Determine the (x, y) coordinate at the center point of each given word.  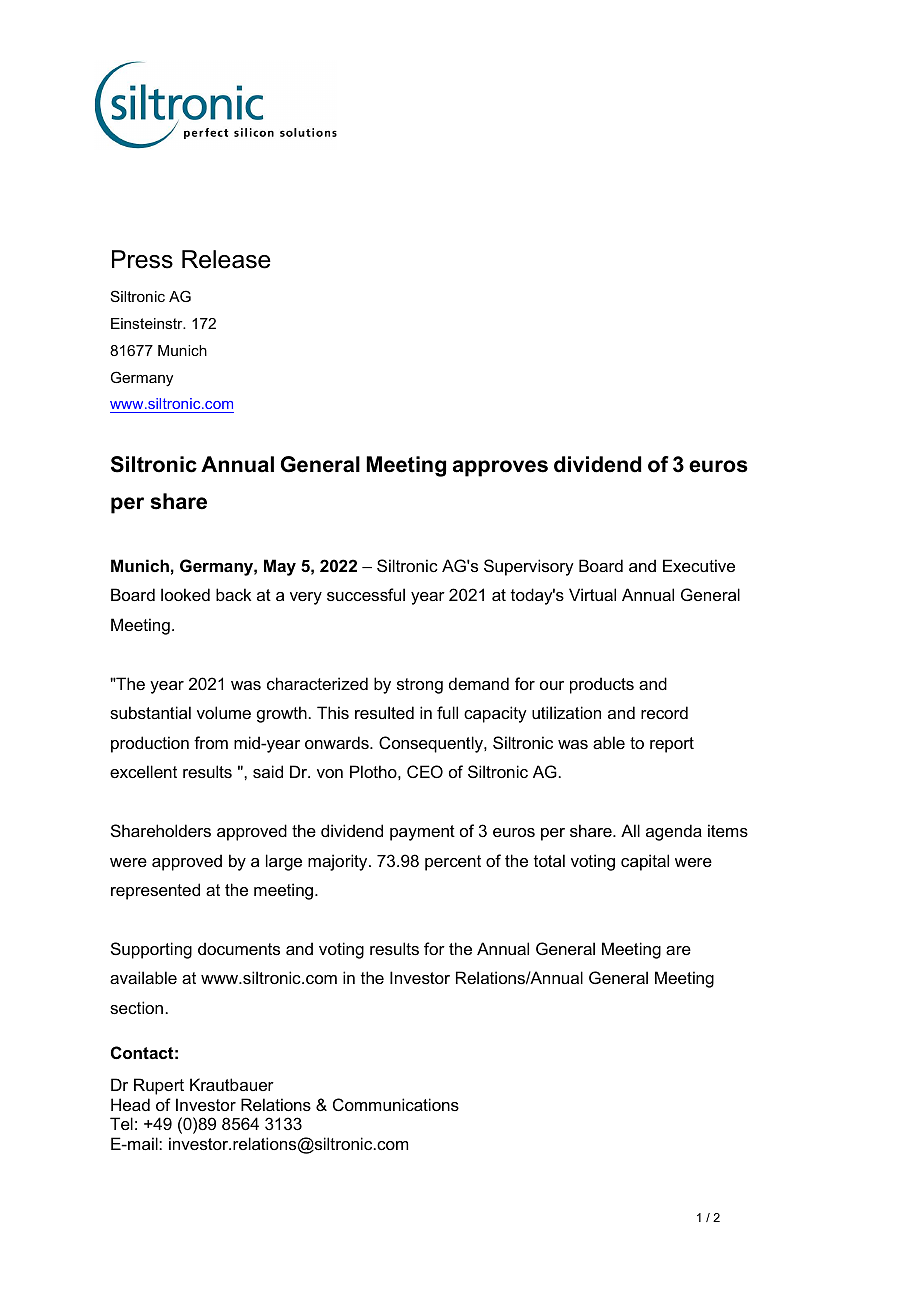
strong (420, 686)
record (664, 712)
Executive (699, 565)
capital (645, 862)
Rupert (159, 1086)
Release (226, 259)
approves (500, 468)
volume (224, 712)
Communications (396, 1104)
